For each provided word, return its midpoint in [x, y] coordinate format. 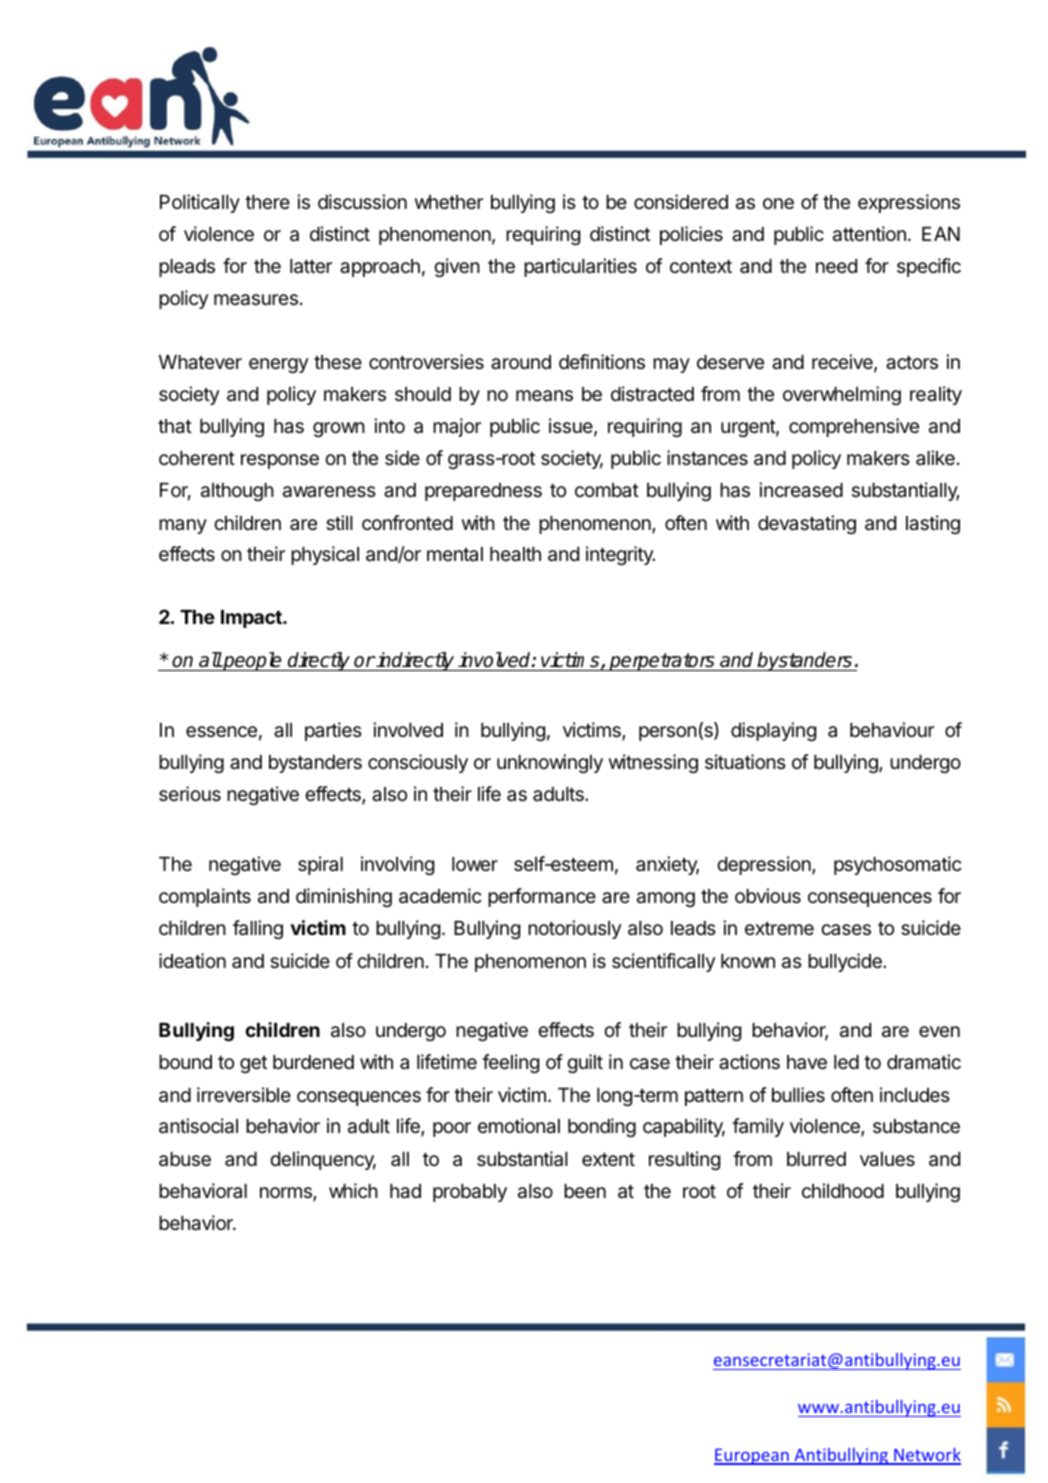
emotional [519, 1126]
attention [869, 234]
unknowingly [550, 763]
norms [287, 1194]
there [267, 202]
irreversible [244, 1094]
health [515, 554]
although [237, 492]
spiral [320, 865]
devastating [807, 524]
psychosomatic [897, 865]
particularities [580, 267]
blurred [816, 1159]
